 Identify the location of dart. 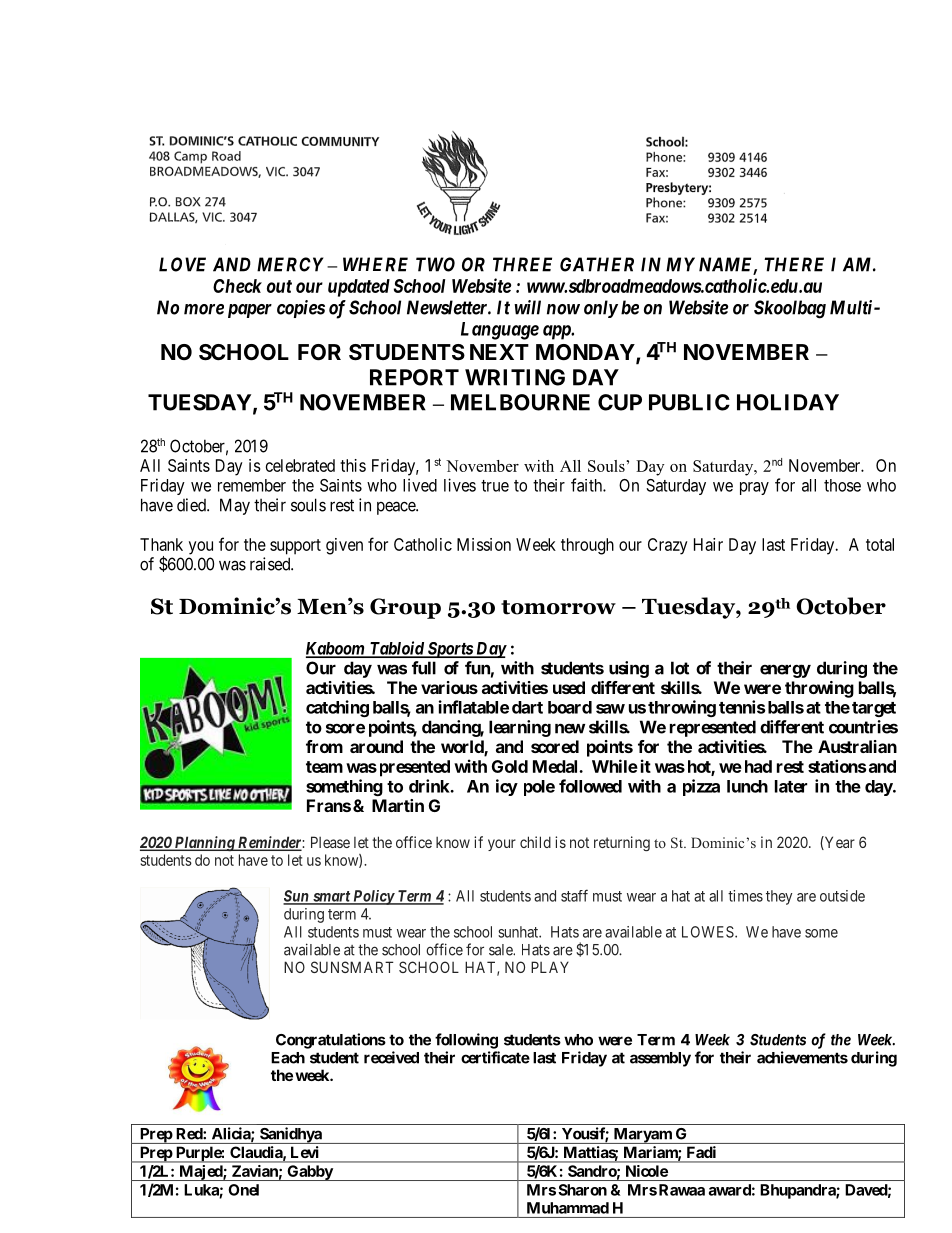
(527, 707).
